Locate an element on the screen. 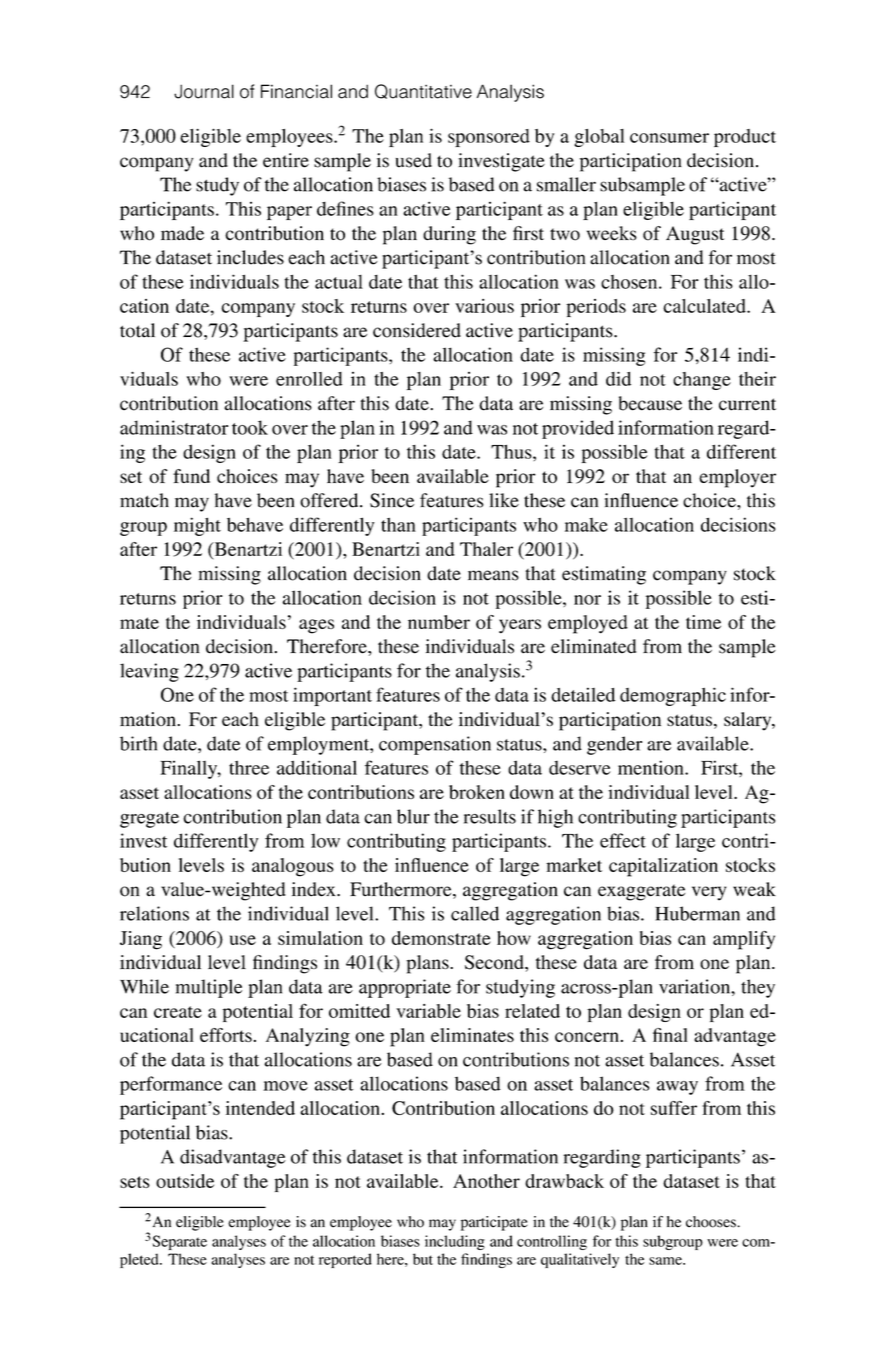 This screenshot has width=896, height=1354. including is located at coordinates (455, 1242).
